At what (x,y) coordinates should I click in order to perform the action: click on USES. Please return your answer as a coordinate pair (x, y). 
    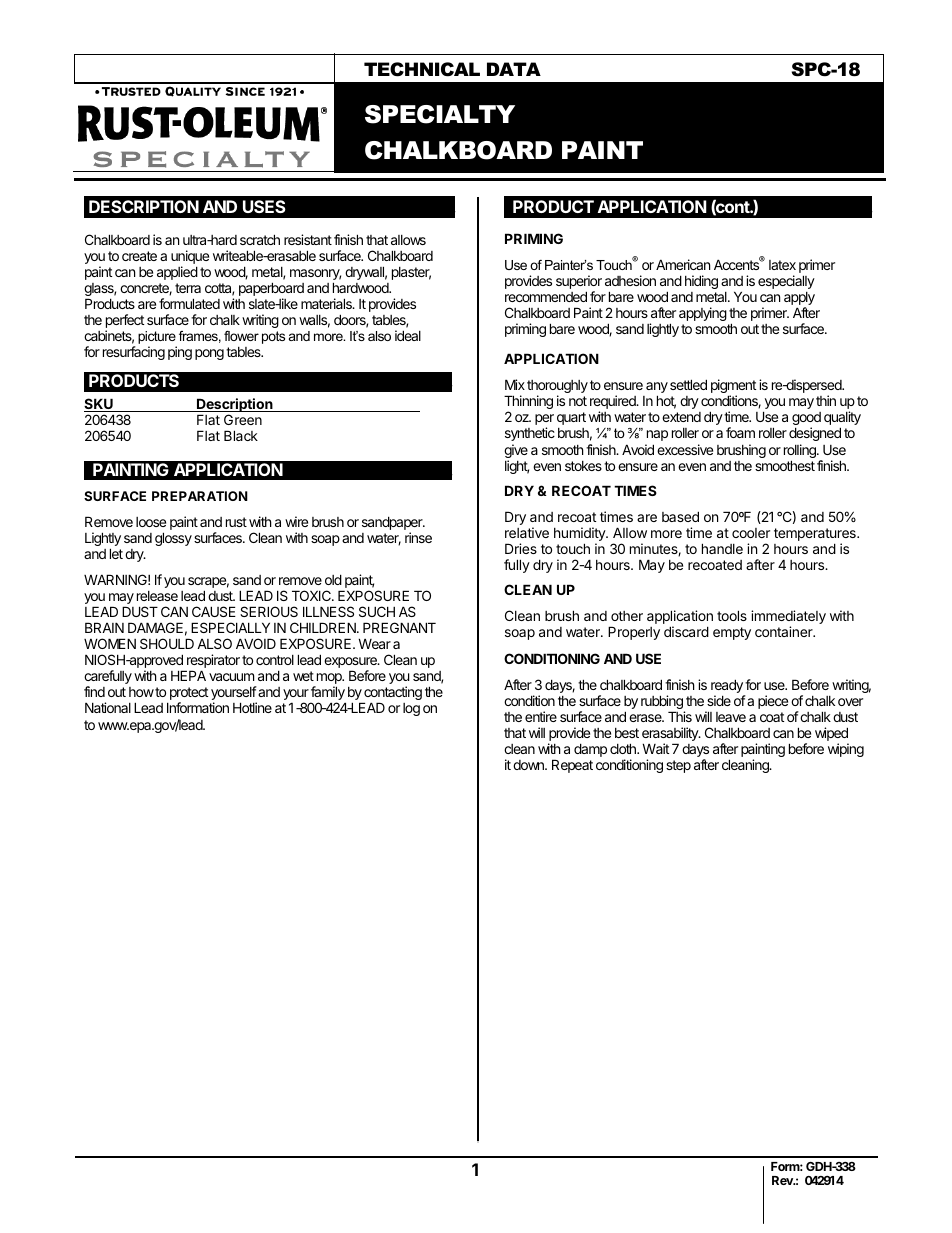
    Looking at the image, I should click on (264, 206).
